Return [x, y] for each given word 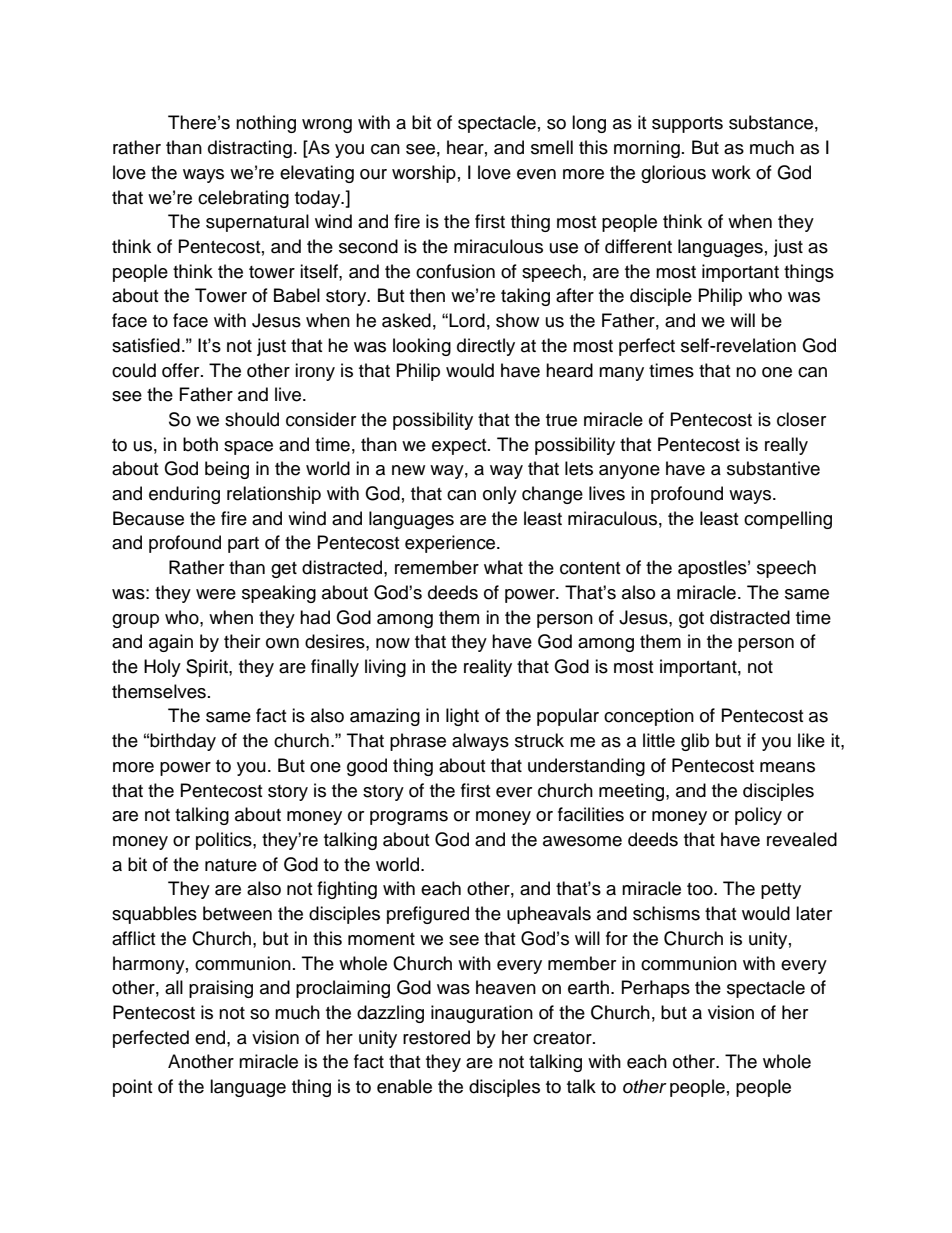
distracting [250, 149]
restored [436, 1037]
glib [695, 742]
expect [460, 447]
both [200, 444]
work [731, 172]
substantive [773, 468]
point [132, 1088]
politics [225, 841]
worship [424, 174]
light [462, 717]
